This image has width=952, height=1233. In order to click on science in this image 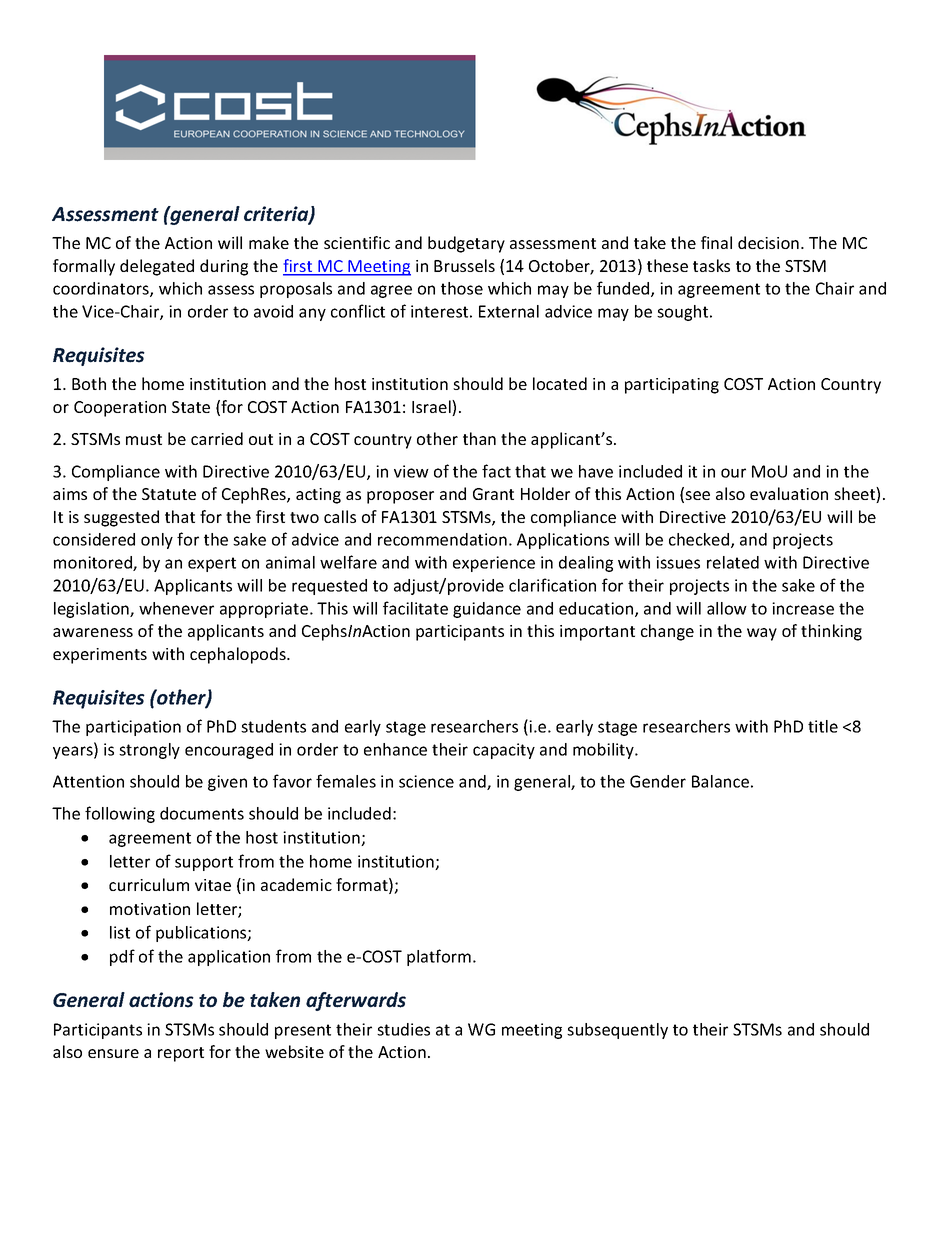, I will do `click(426, 781)`.
